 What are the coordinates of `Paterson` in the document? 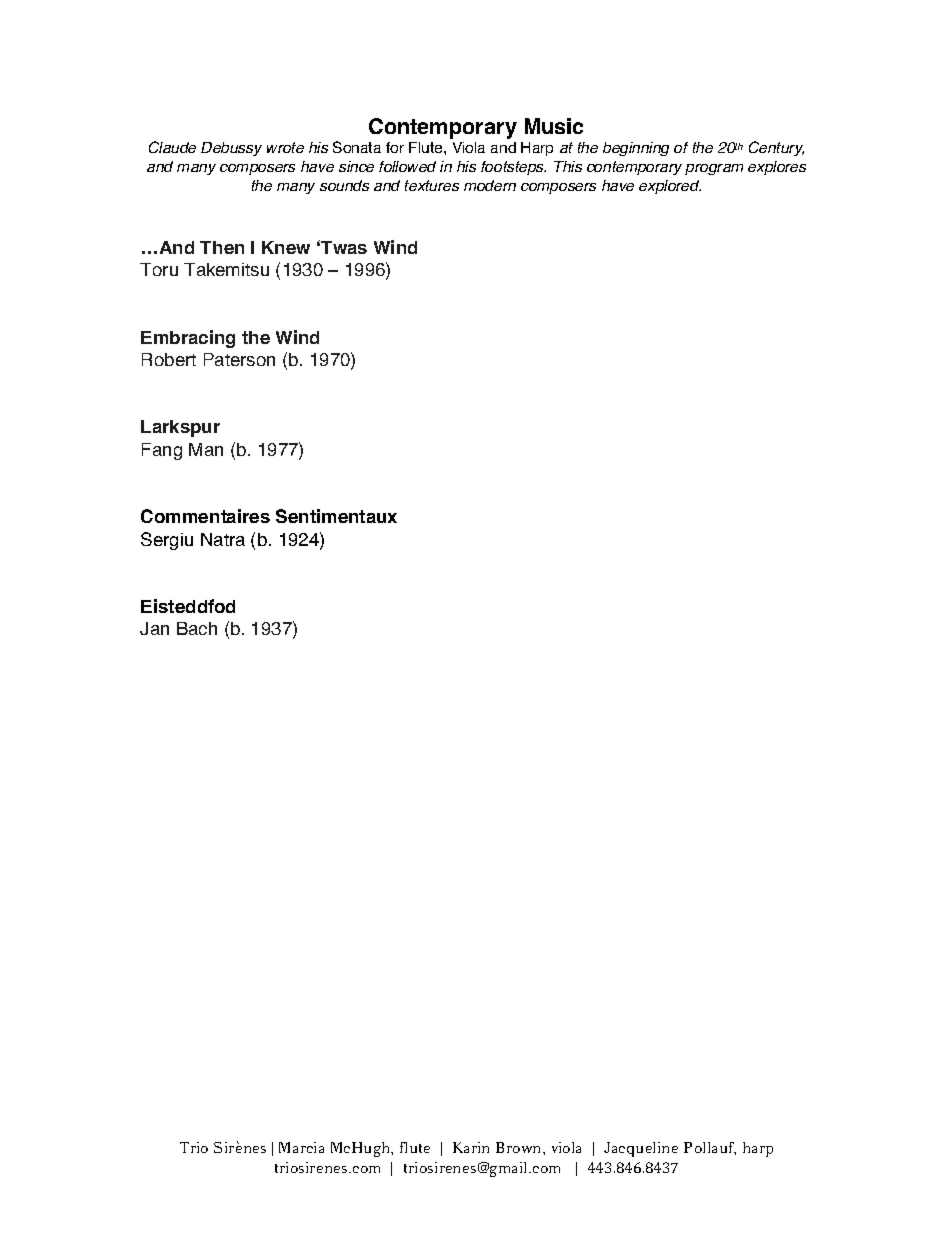 It's located at (239, 359).
